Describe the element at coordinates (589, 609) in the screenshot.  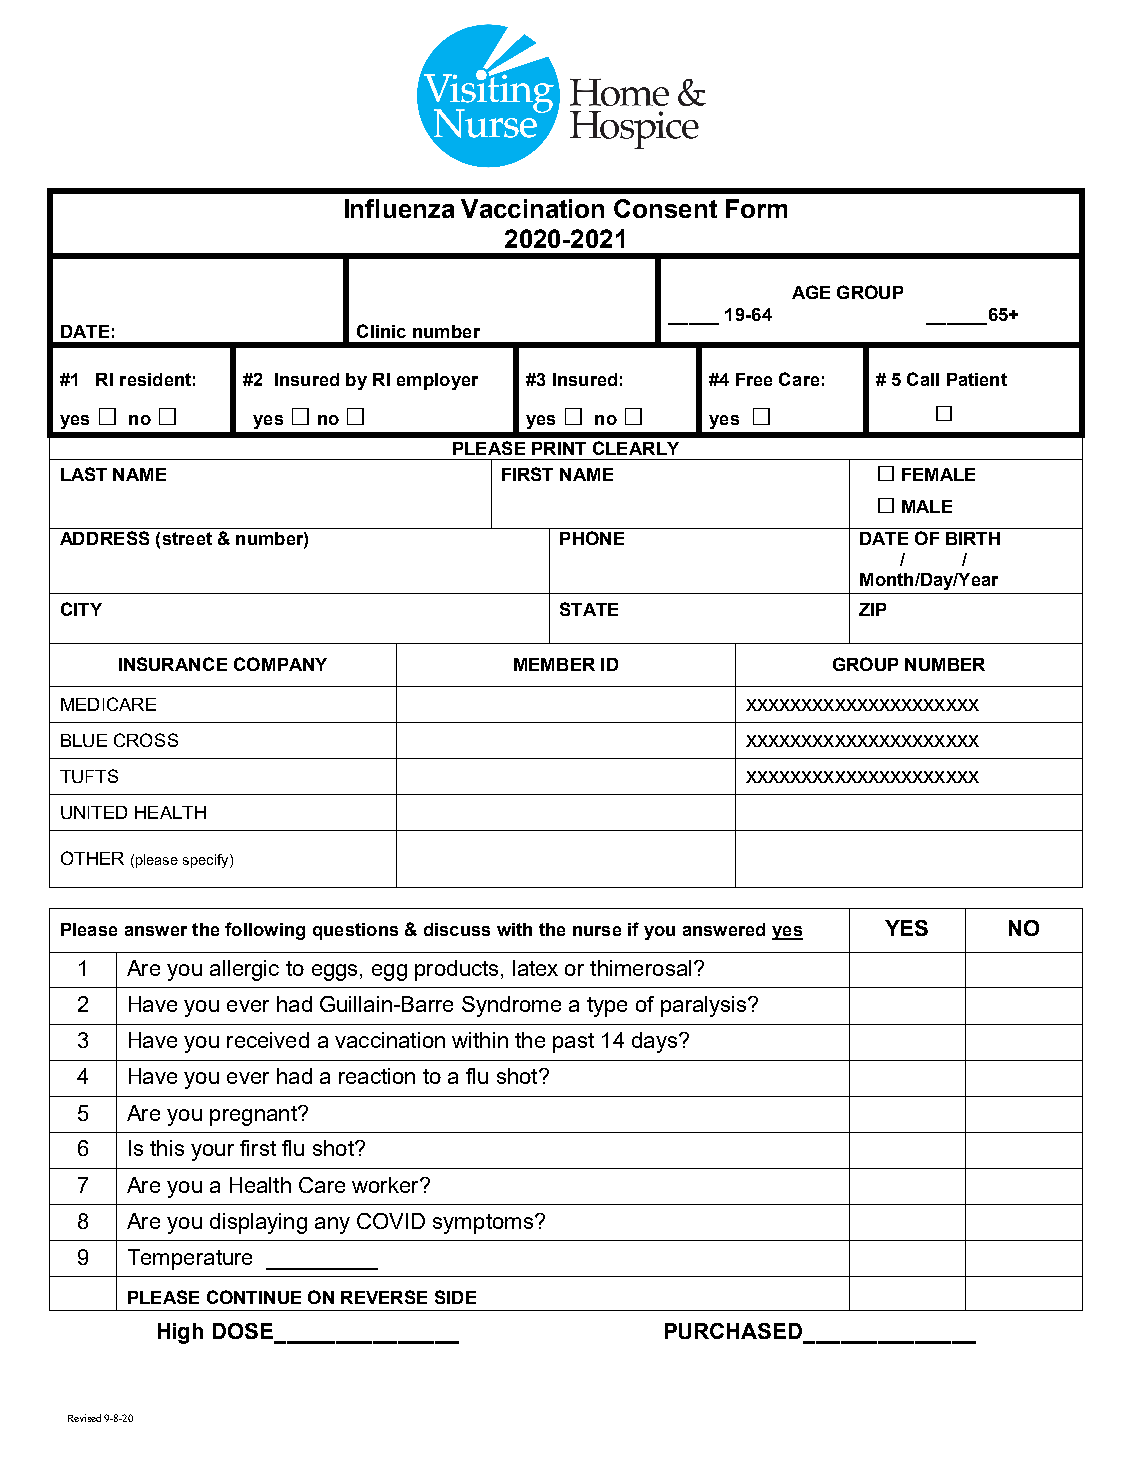
I see `STATE` at that location.
